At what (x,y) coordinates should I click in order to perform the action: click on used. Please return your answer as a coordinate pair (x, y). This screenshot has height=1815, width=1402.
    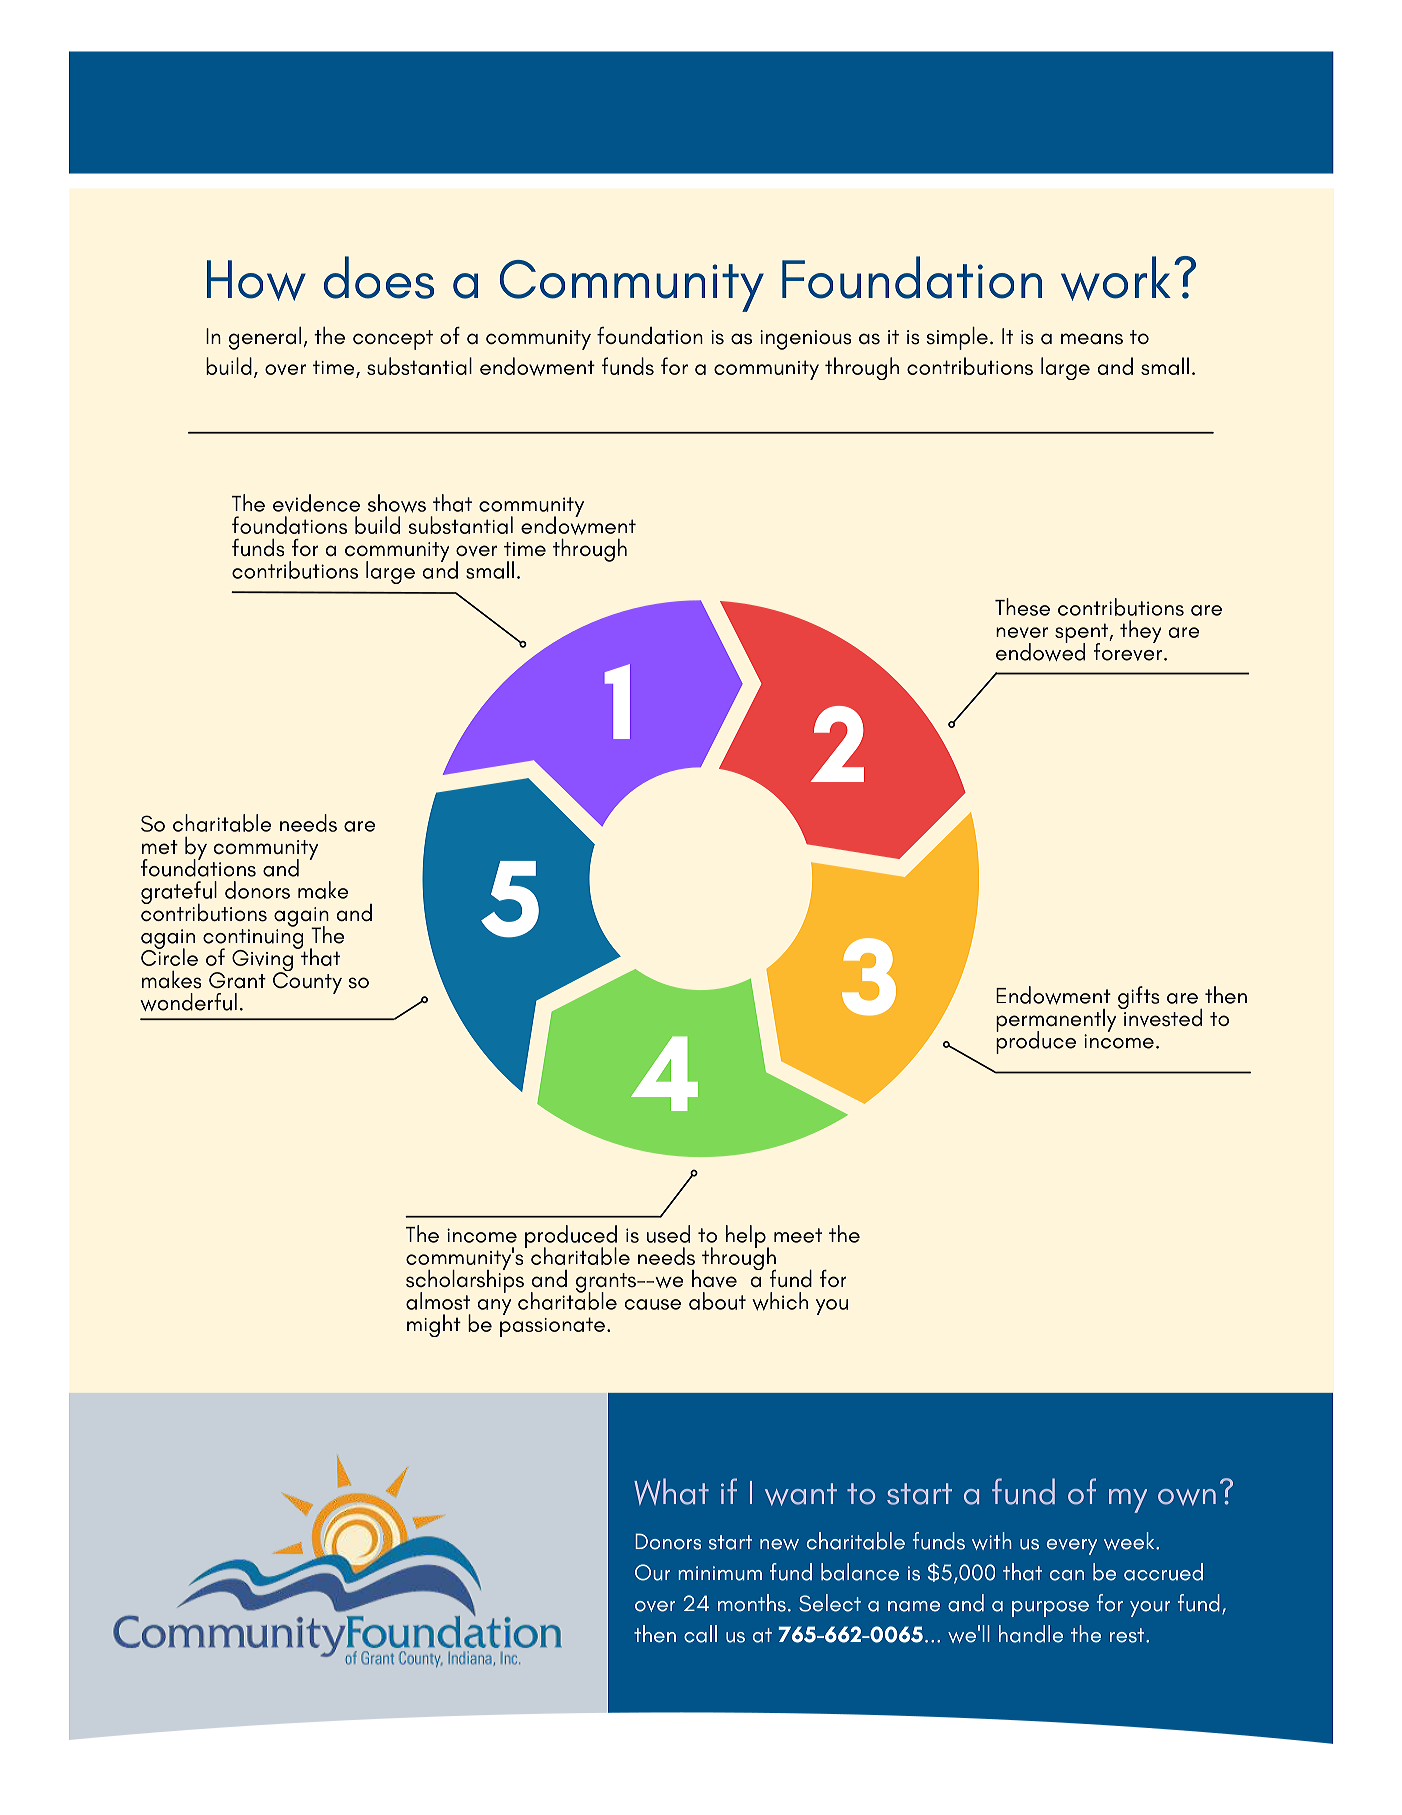
    Looking at the image, I should click on (668, 1234).
